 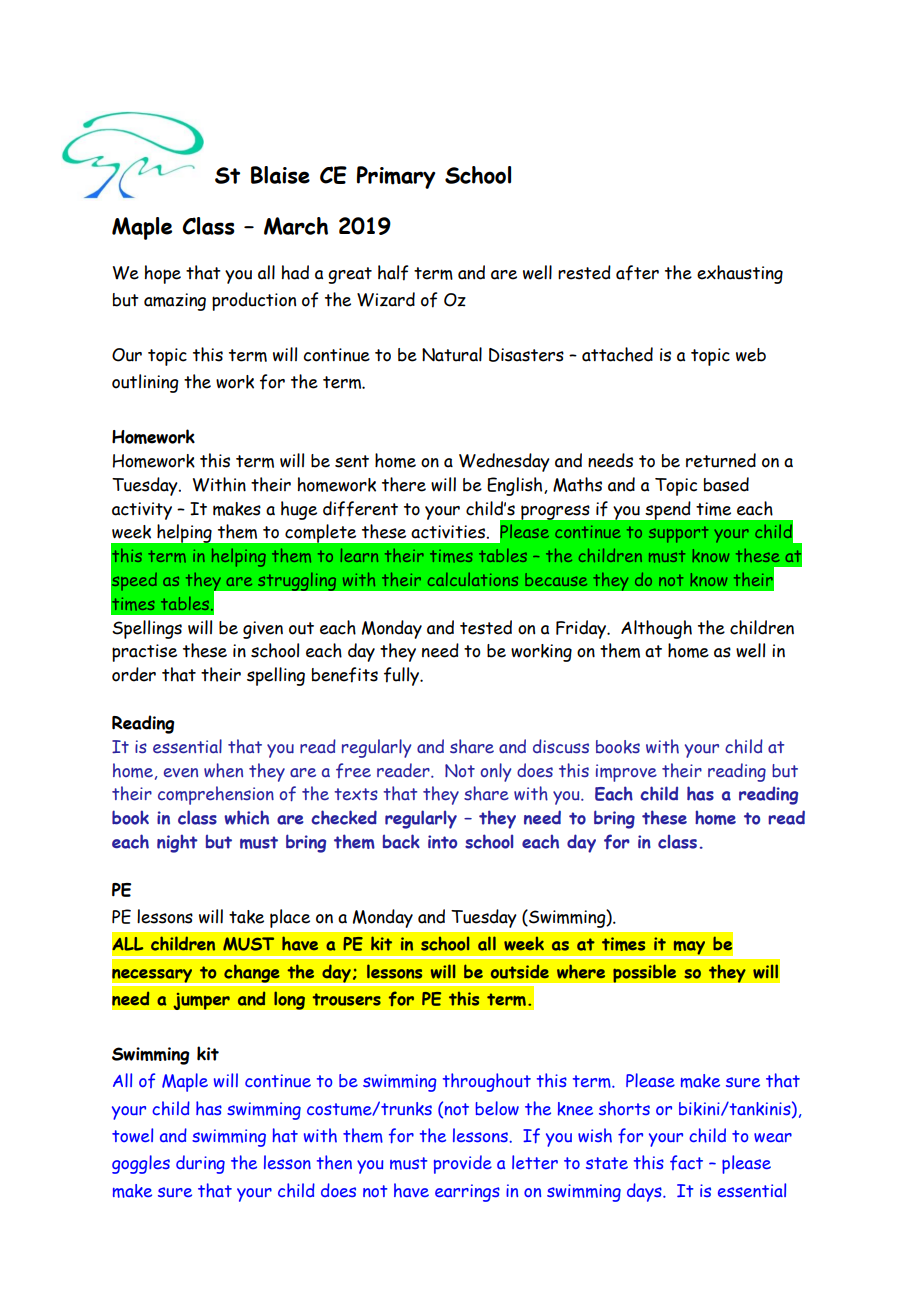 What do you see at coordinates (656, 629) in the screenshot?
I see `Although` at bounding box center [656, 629].
